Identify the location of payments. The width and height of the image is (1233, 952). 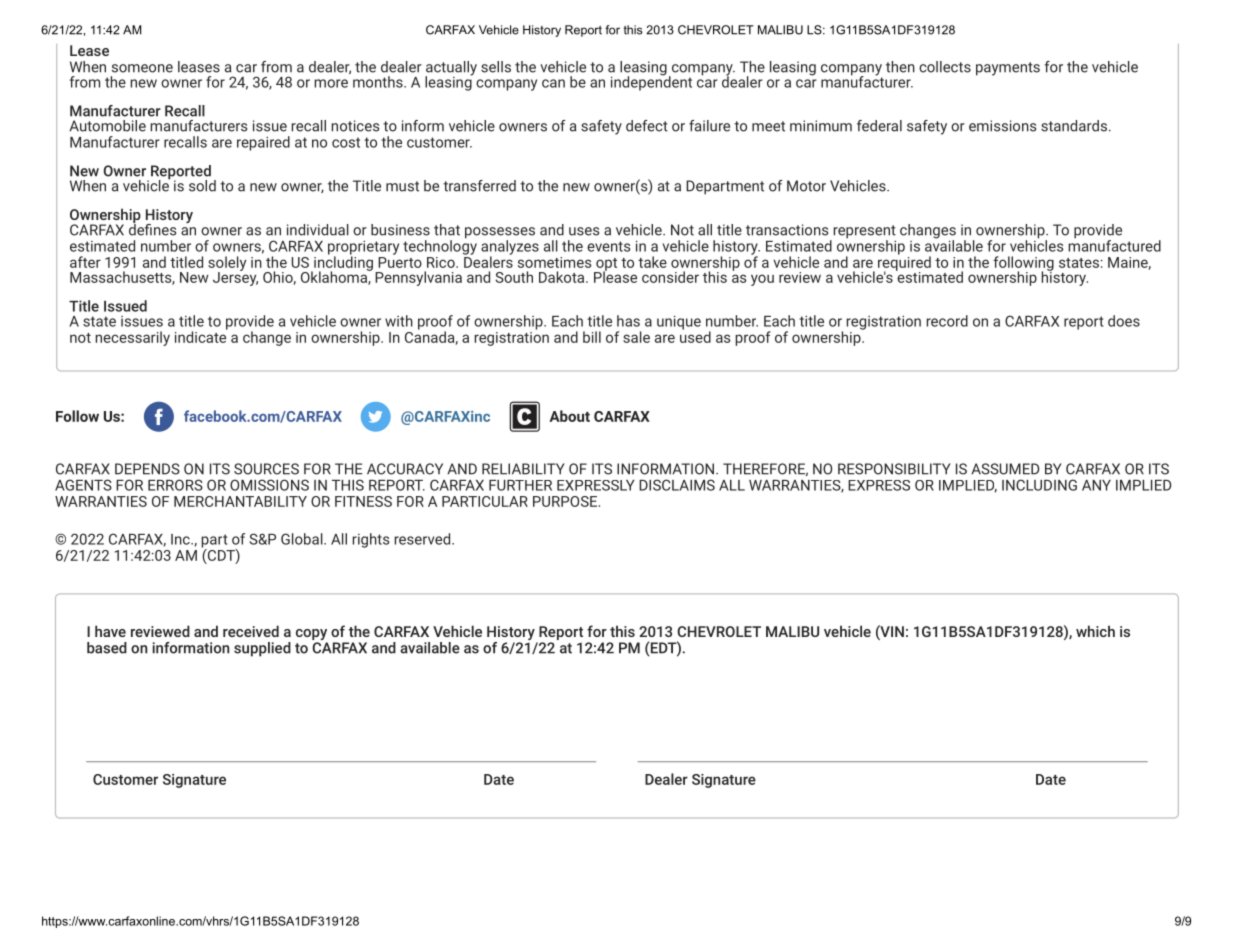
(1008, 69).
